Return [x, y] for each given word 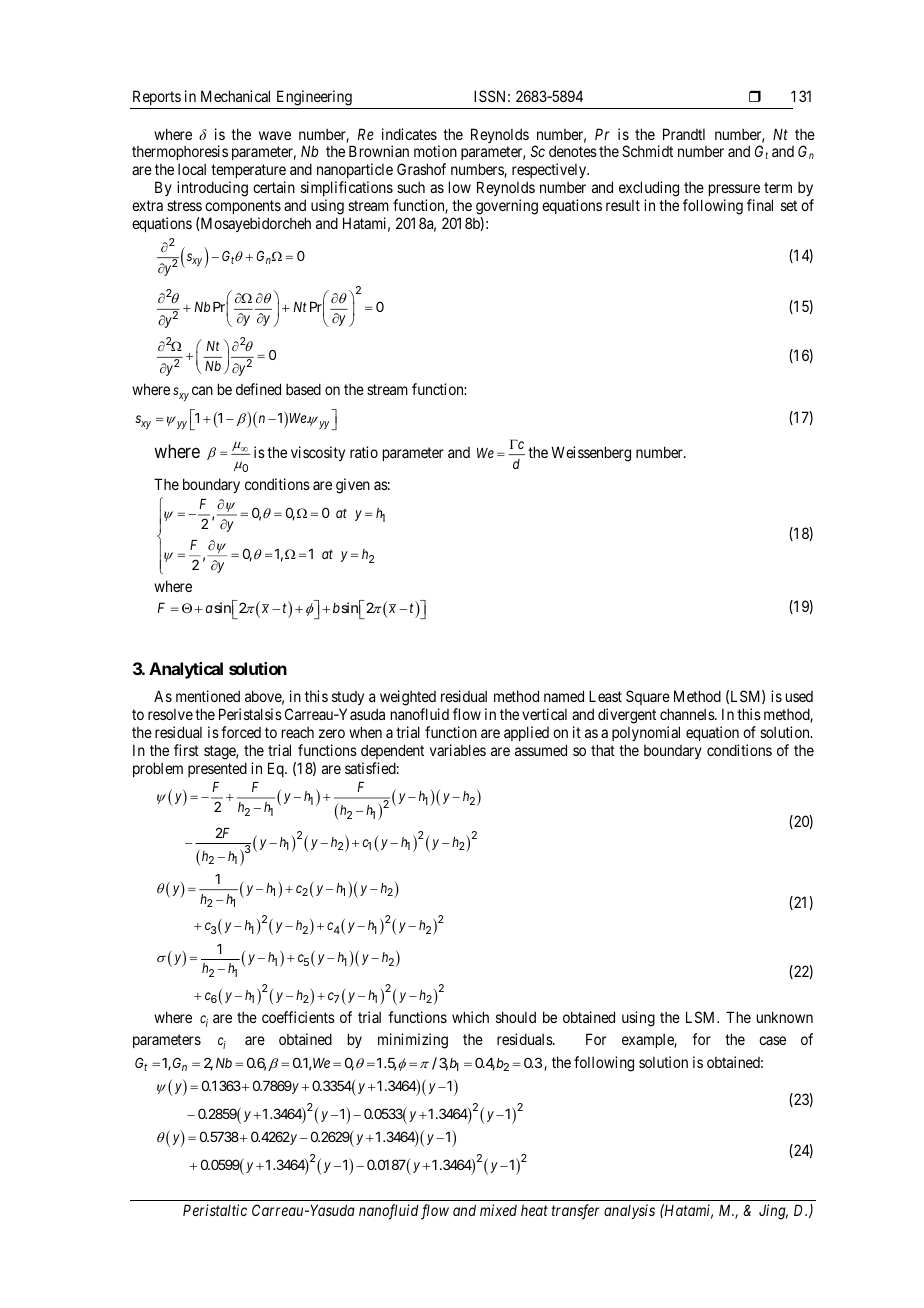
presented [217, 769]
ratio [364, 452]
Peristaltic [215, 1210]
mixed [498, 1210]
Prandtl [684, 134]
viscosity [318, 453]
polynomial [646, 733]
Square [648, 697]
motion [435, 151]
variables [458, 750]
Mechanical [235, 96]
